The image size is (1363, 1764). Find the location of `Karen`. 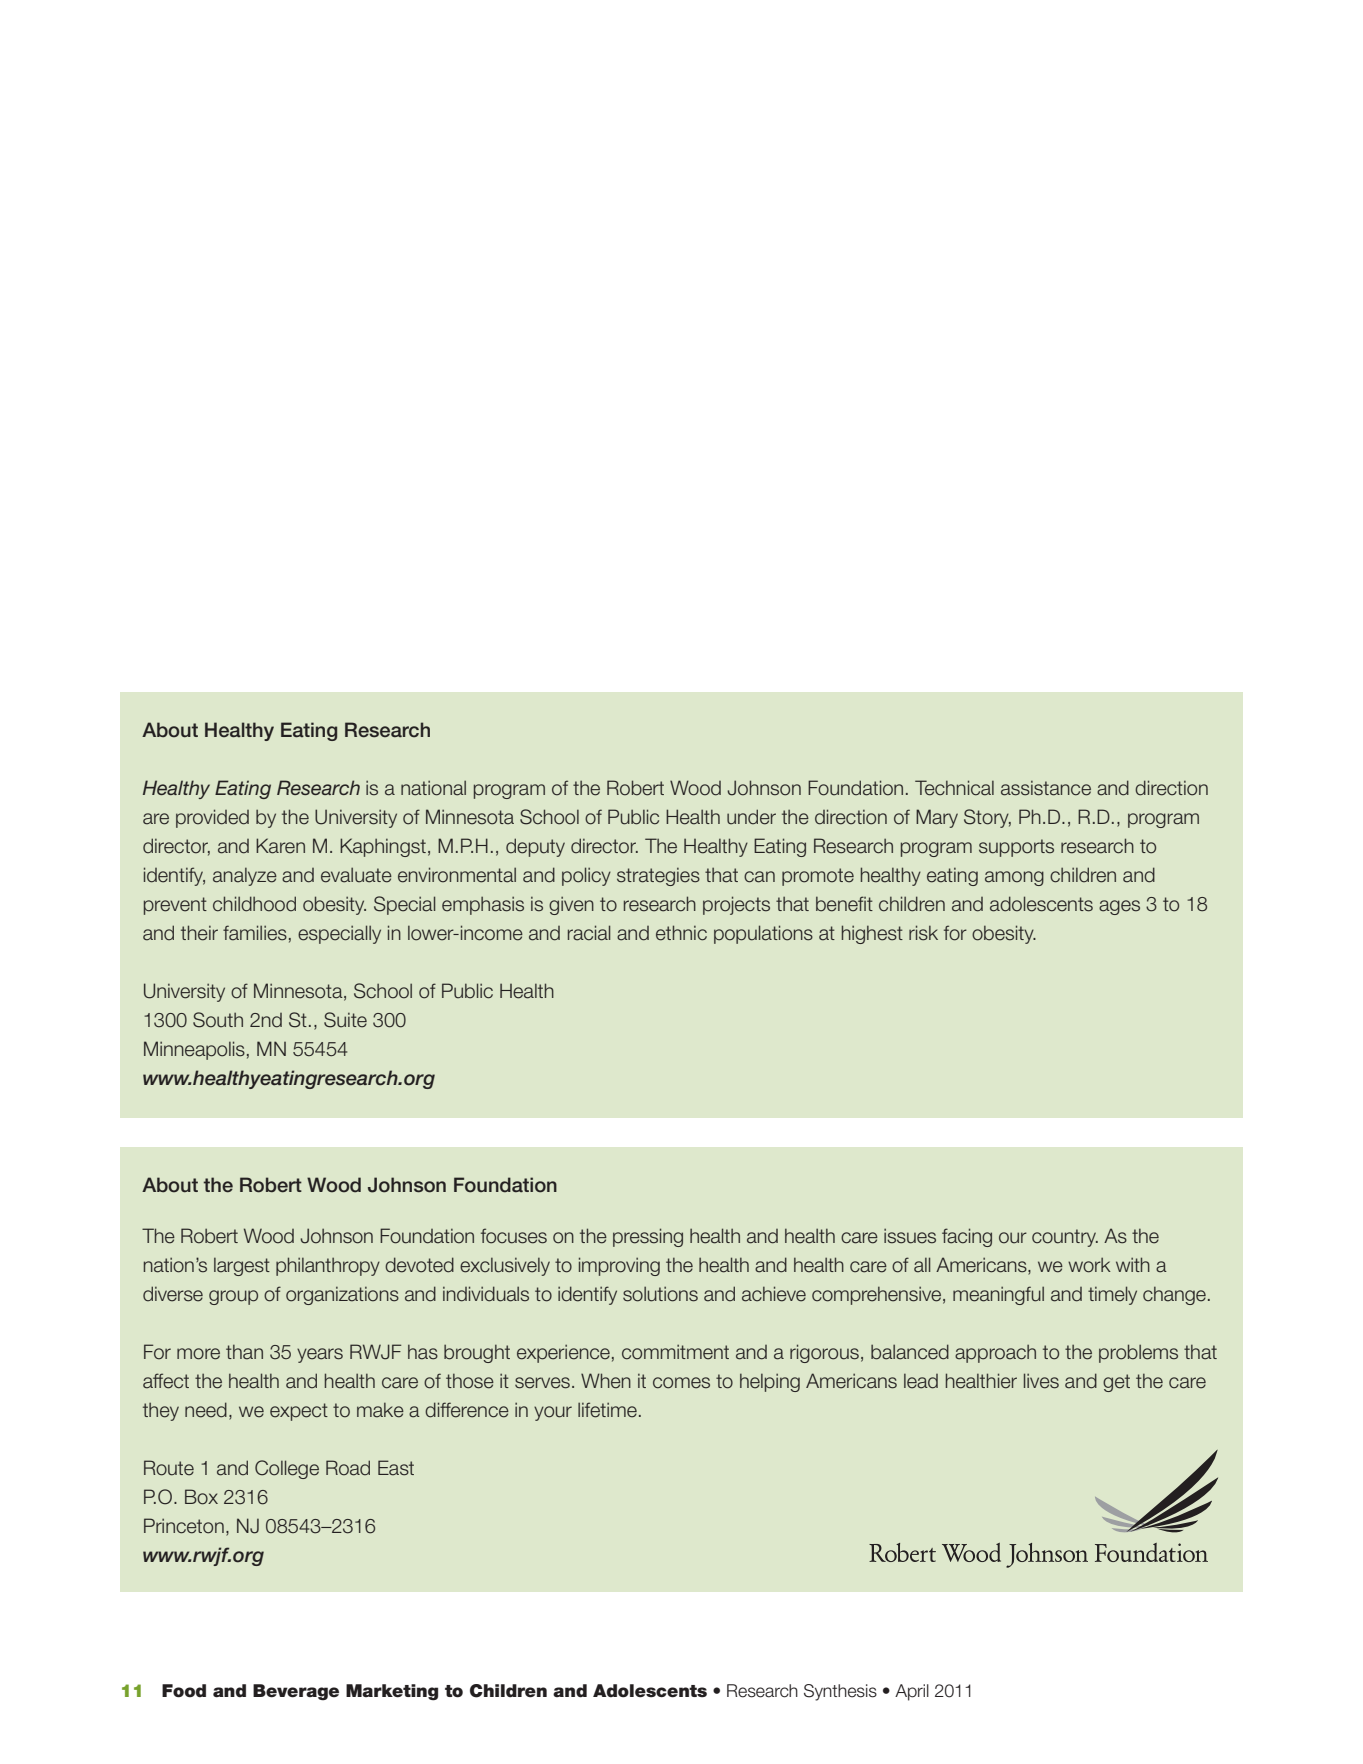

Karen is located at coordinates (280, 846).
